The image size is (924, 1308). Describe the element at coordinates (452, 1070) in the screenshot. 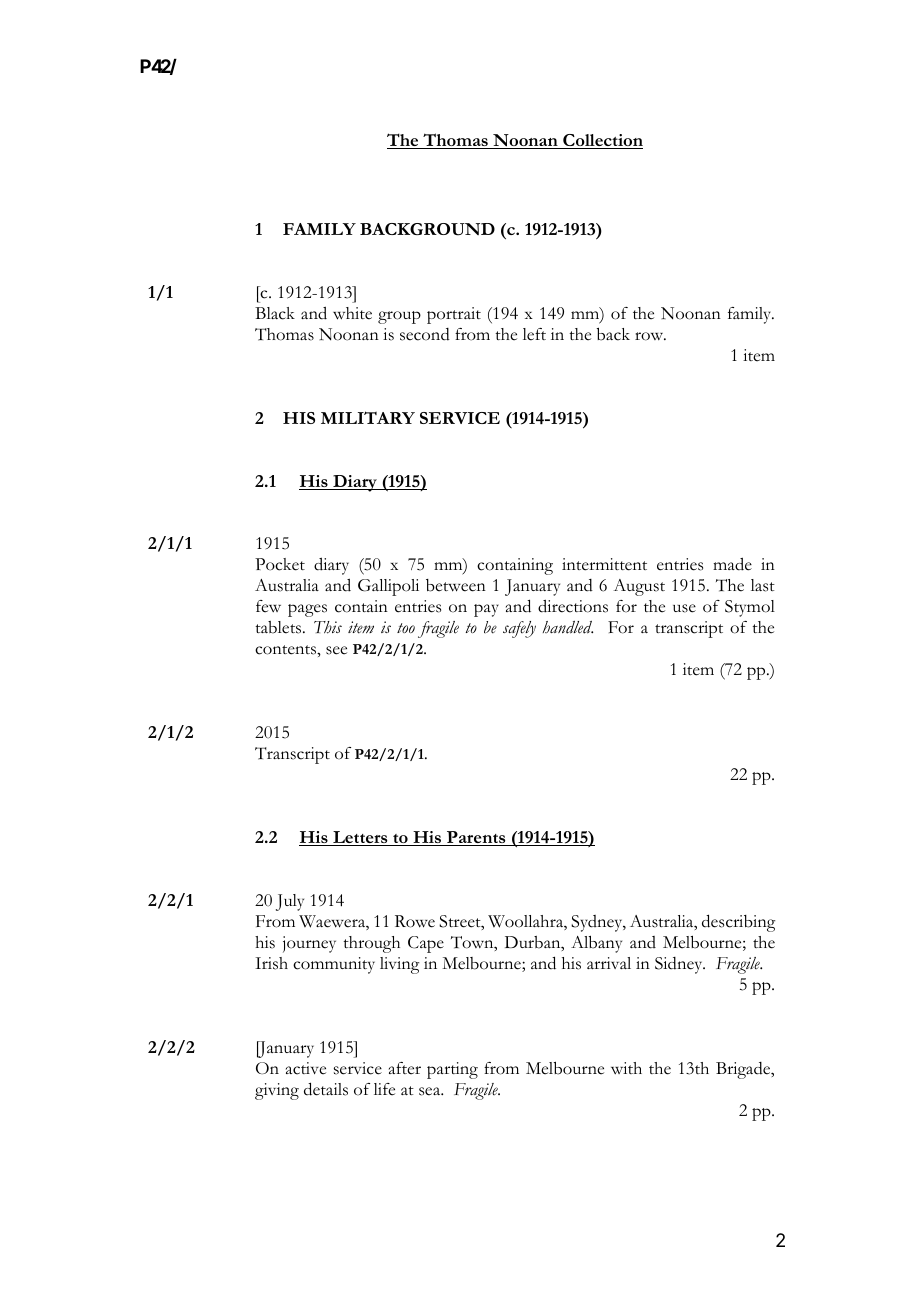

I see `parting` at that location.
